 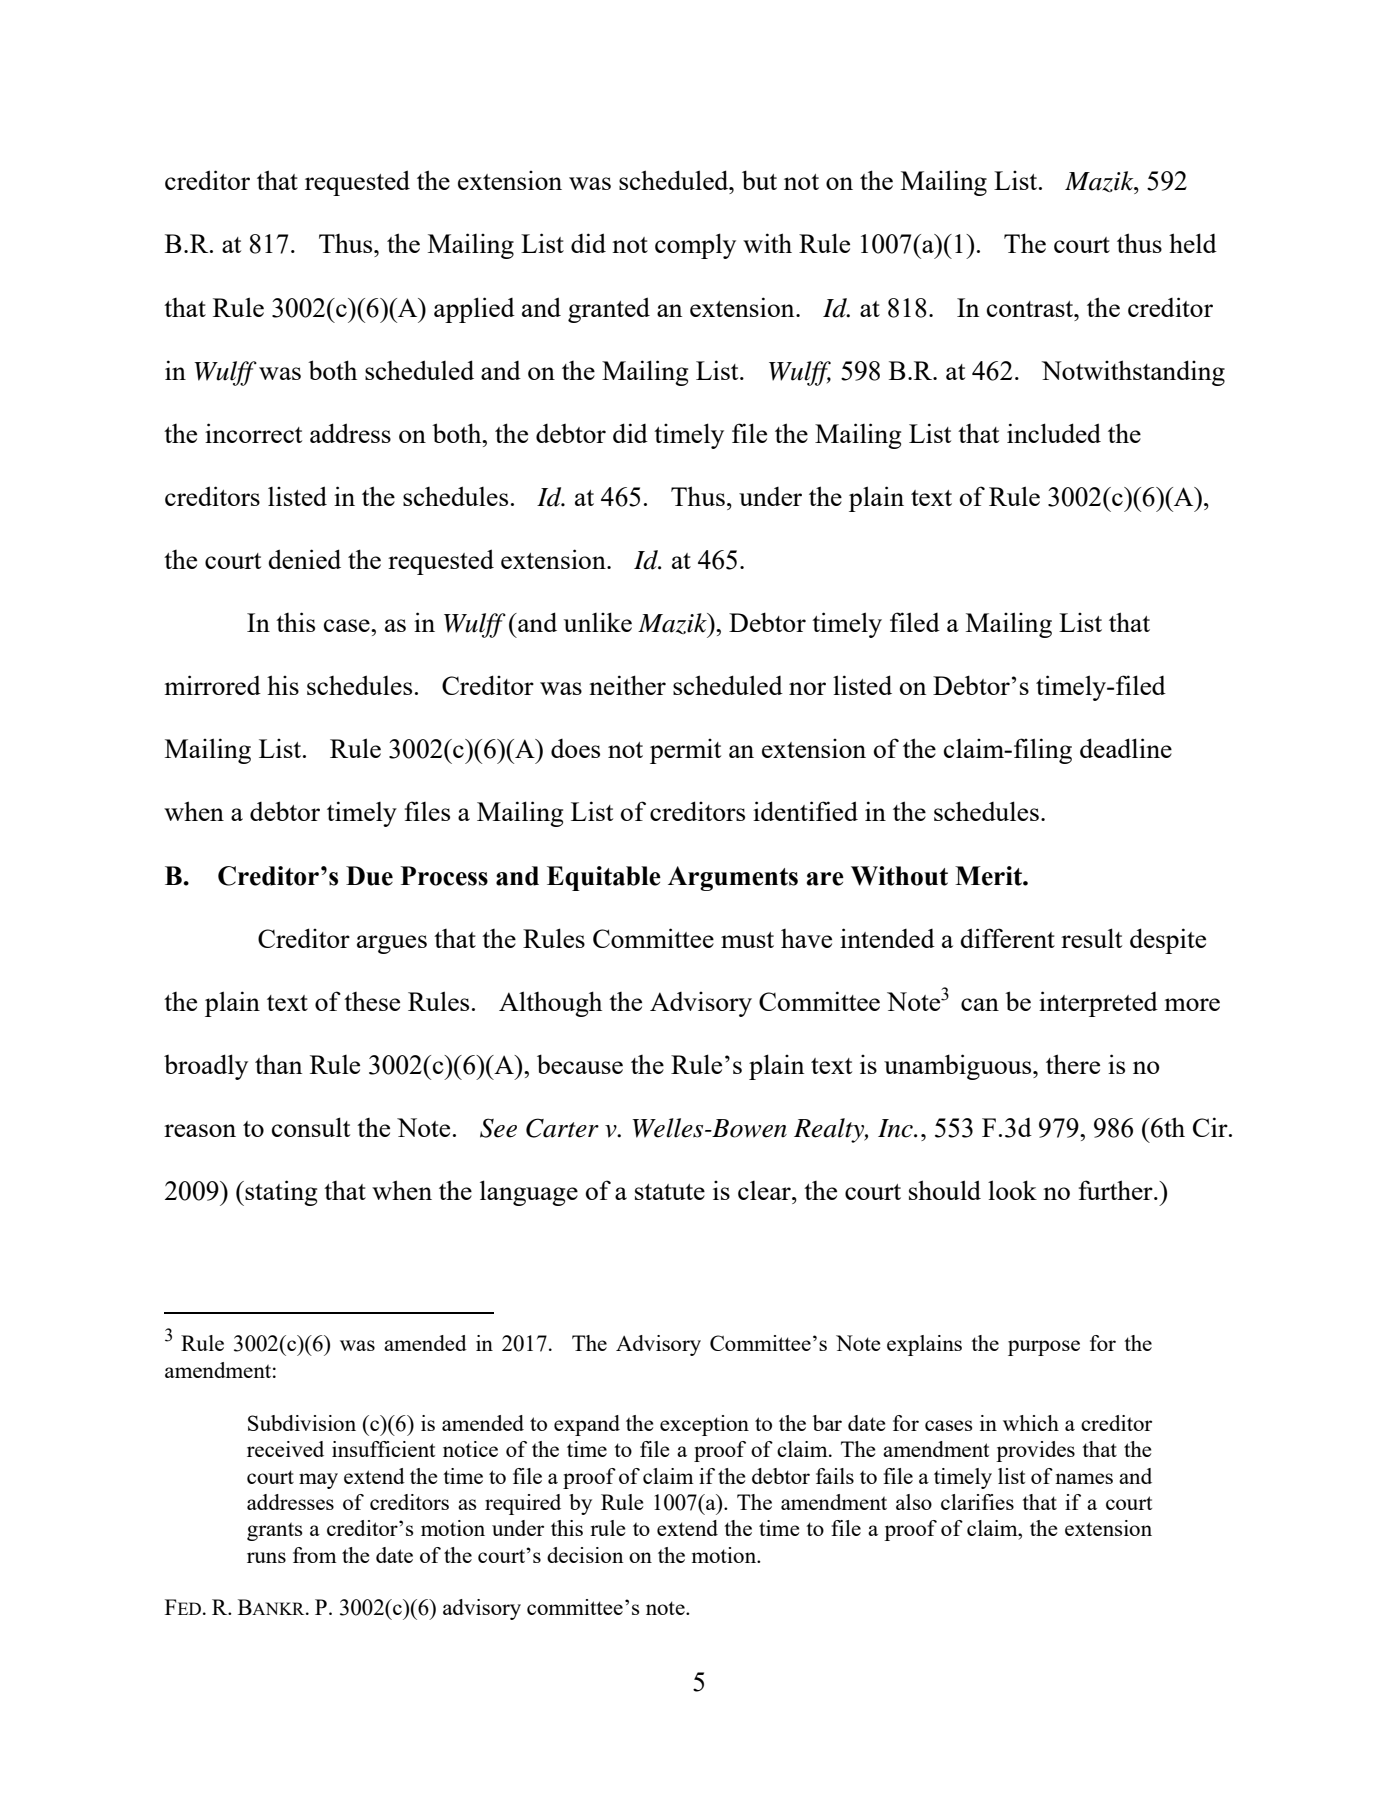 I want to click on exception, so click(x=704, y=1425).
